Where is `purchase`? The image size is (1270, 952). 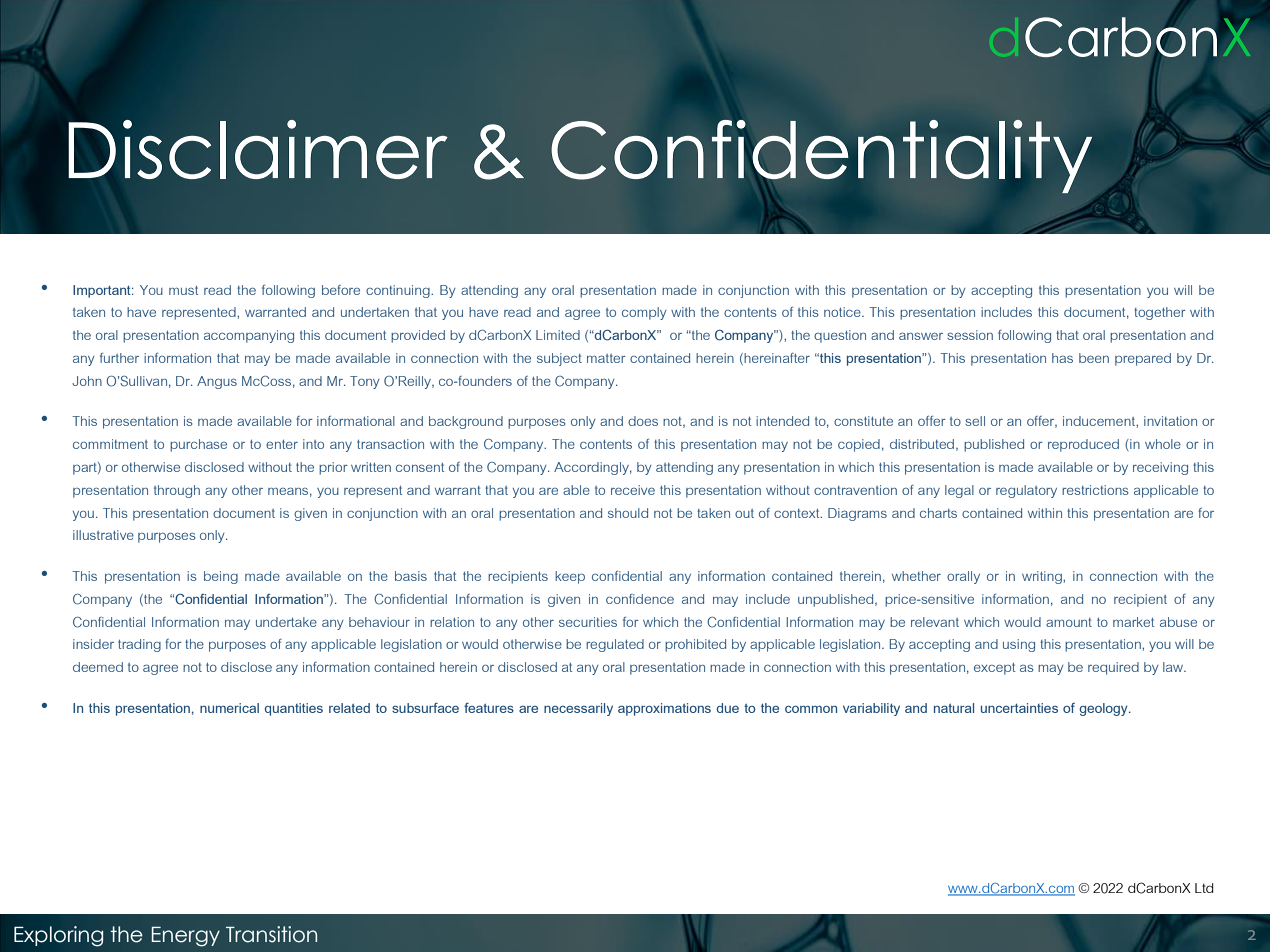 purchase is located at coordinates (198, 445).
